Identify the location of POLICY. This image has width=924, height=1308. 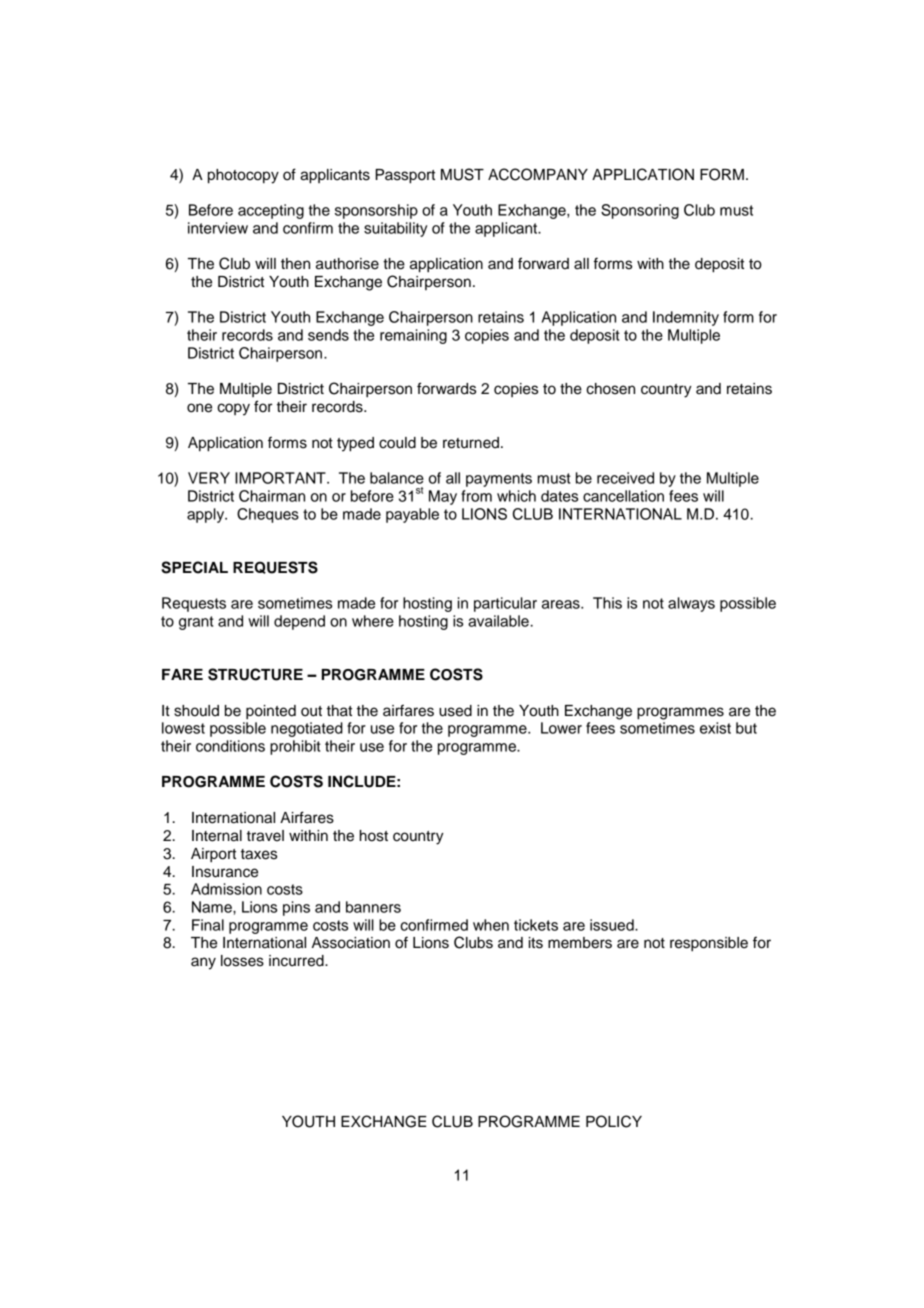
(614, 1121).
